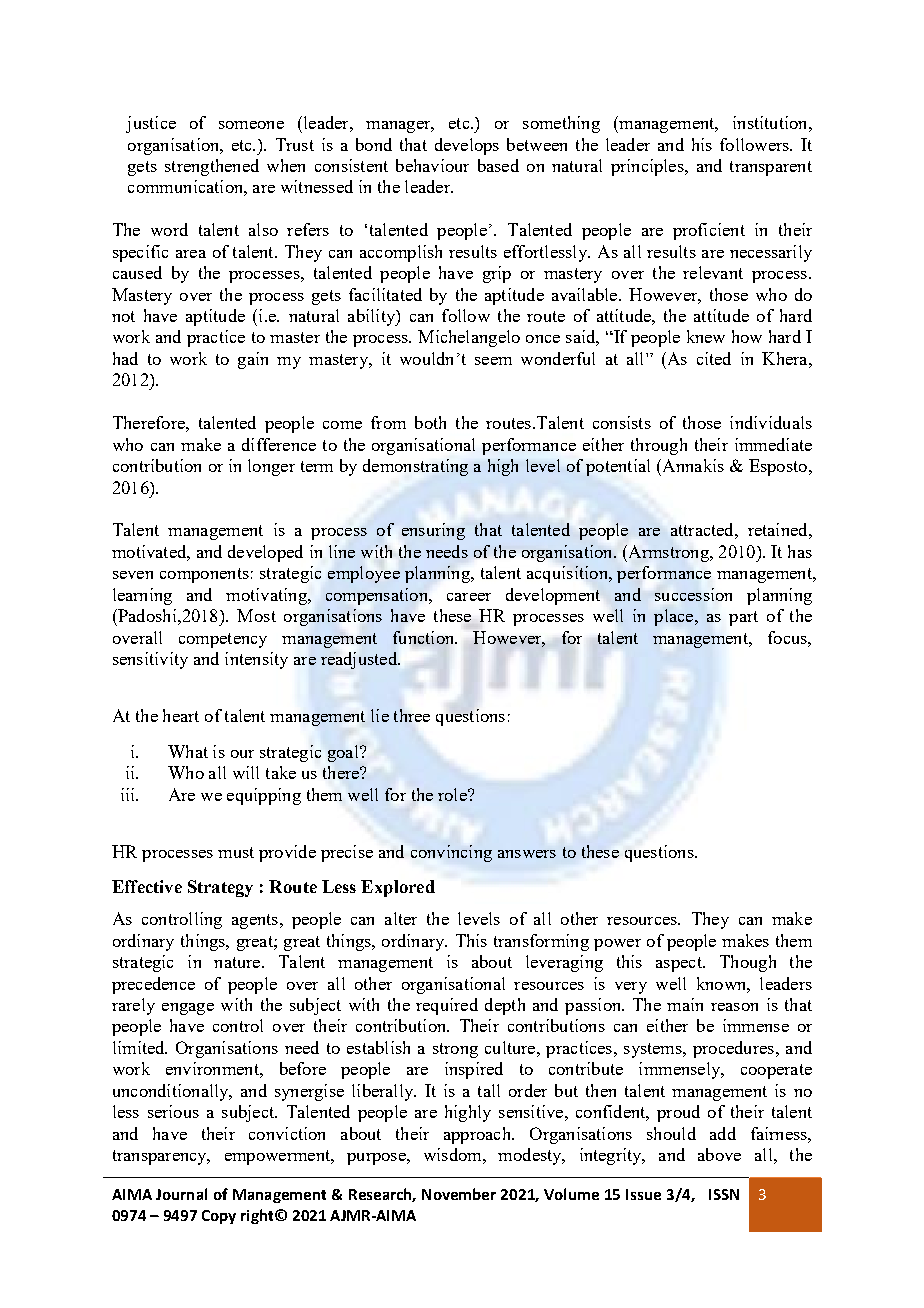  Describe the element at coordinates (181, 1194) in the page. I see `Journal` at that location.
